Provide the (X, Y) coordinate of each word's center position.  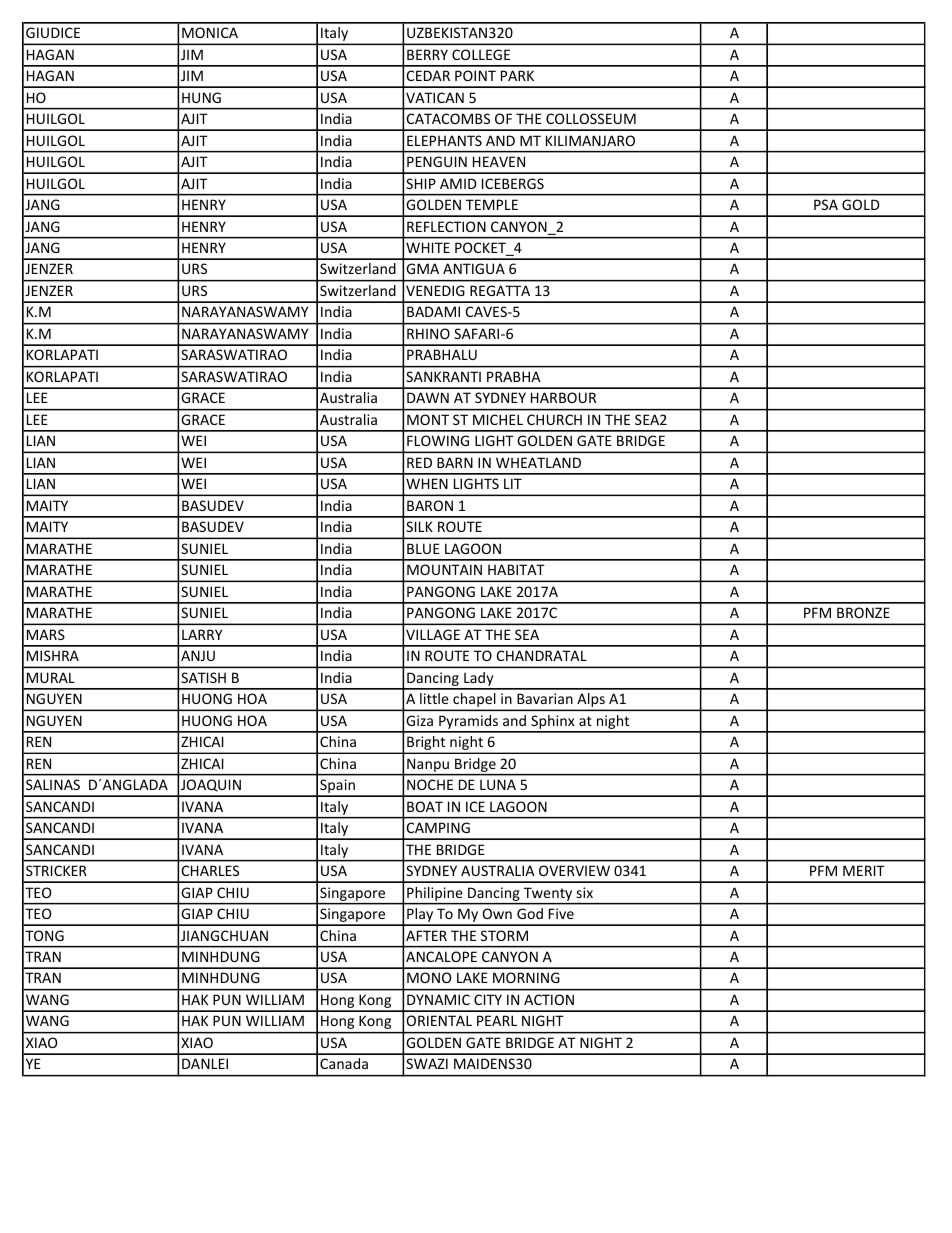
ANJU (198, 655)
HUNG (201, 97)
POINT (475, 75)
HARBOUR (563, 397)
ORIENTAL (439, 1020)
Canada (344, 1063)
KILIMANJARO (590, 140)
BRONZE (863, 612)
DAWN (428, 397)
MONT (428, 419)
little (434, 698)
